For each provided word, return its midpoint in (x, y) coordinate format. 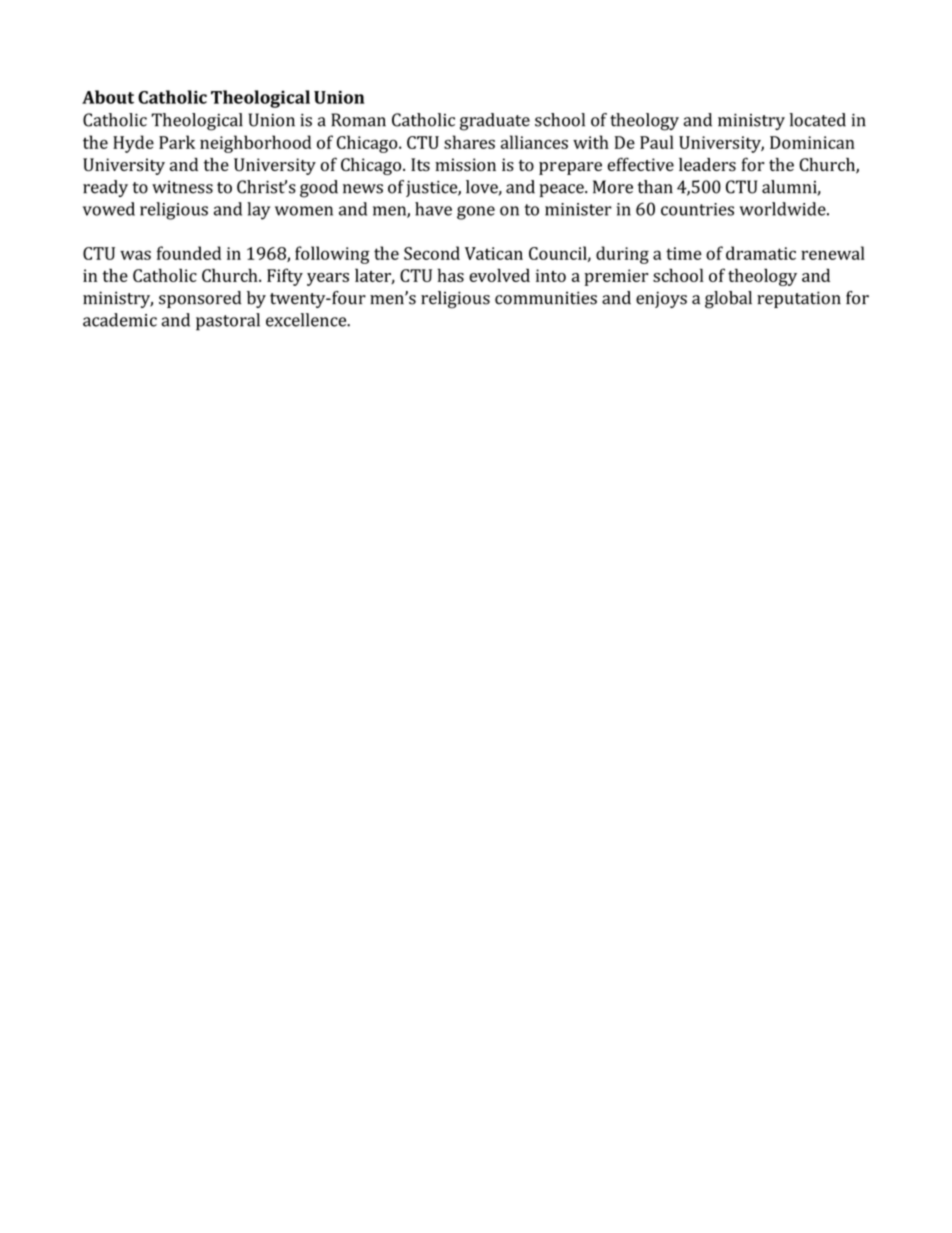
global (728, 300)
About (108, 97)
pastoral (228, 322)
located (818, 120)
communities (546, 298)
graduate (495, 122)
